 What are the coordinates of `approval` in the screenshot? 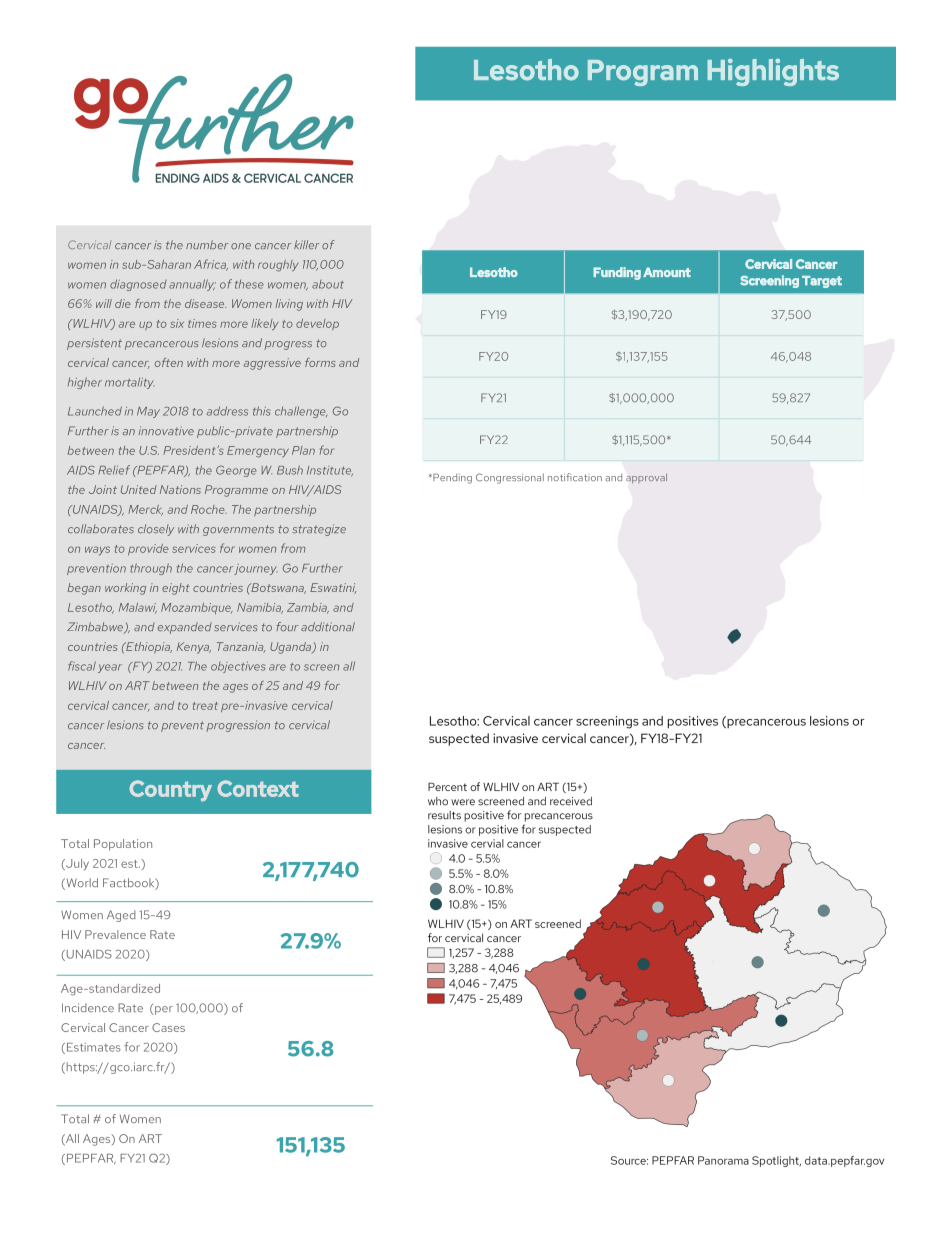 It's located at (646, 478).
